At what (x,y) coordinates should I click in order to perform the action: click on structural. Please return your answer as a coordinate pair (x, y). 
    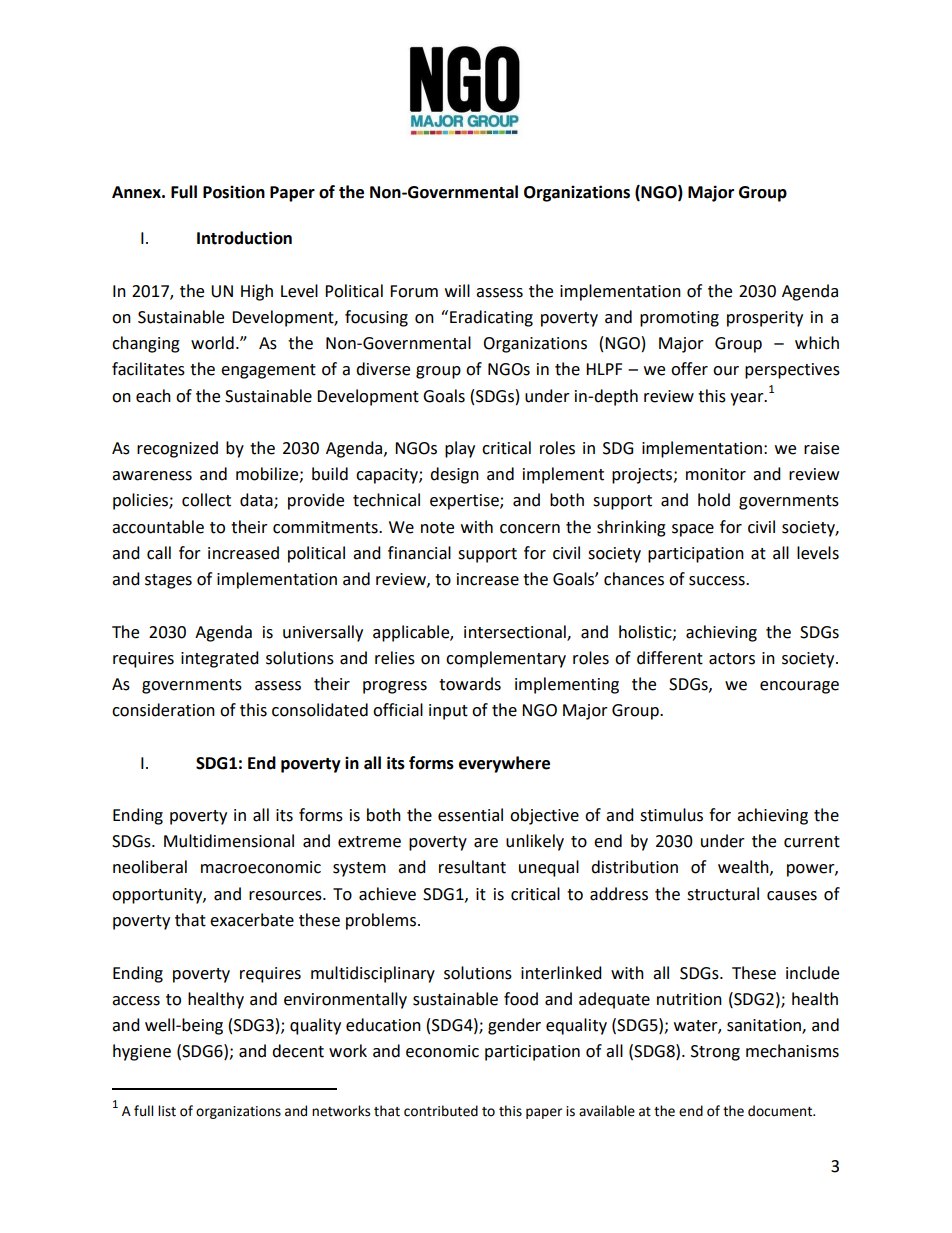
    Looking at the image, I should click on (723, 894).
